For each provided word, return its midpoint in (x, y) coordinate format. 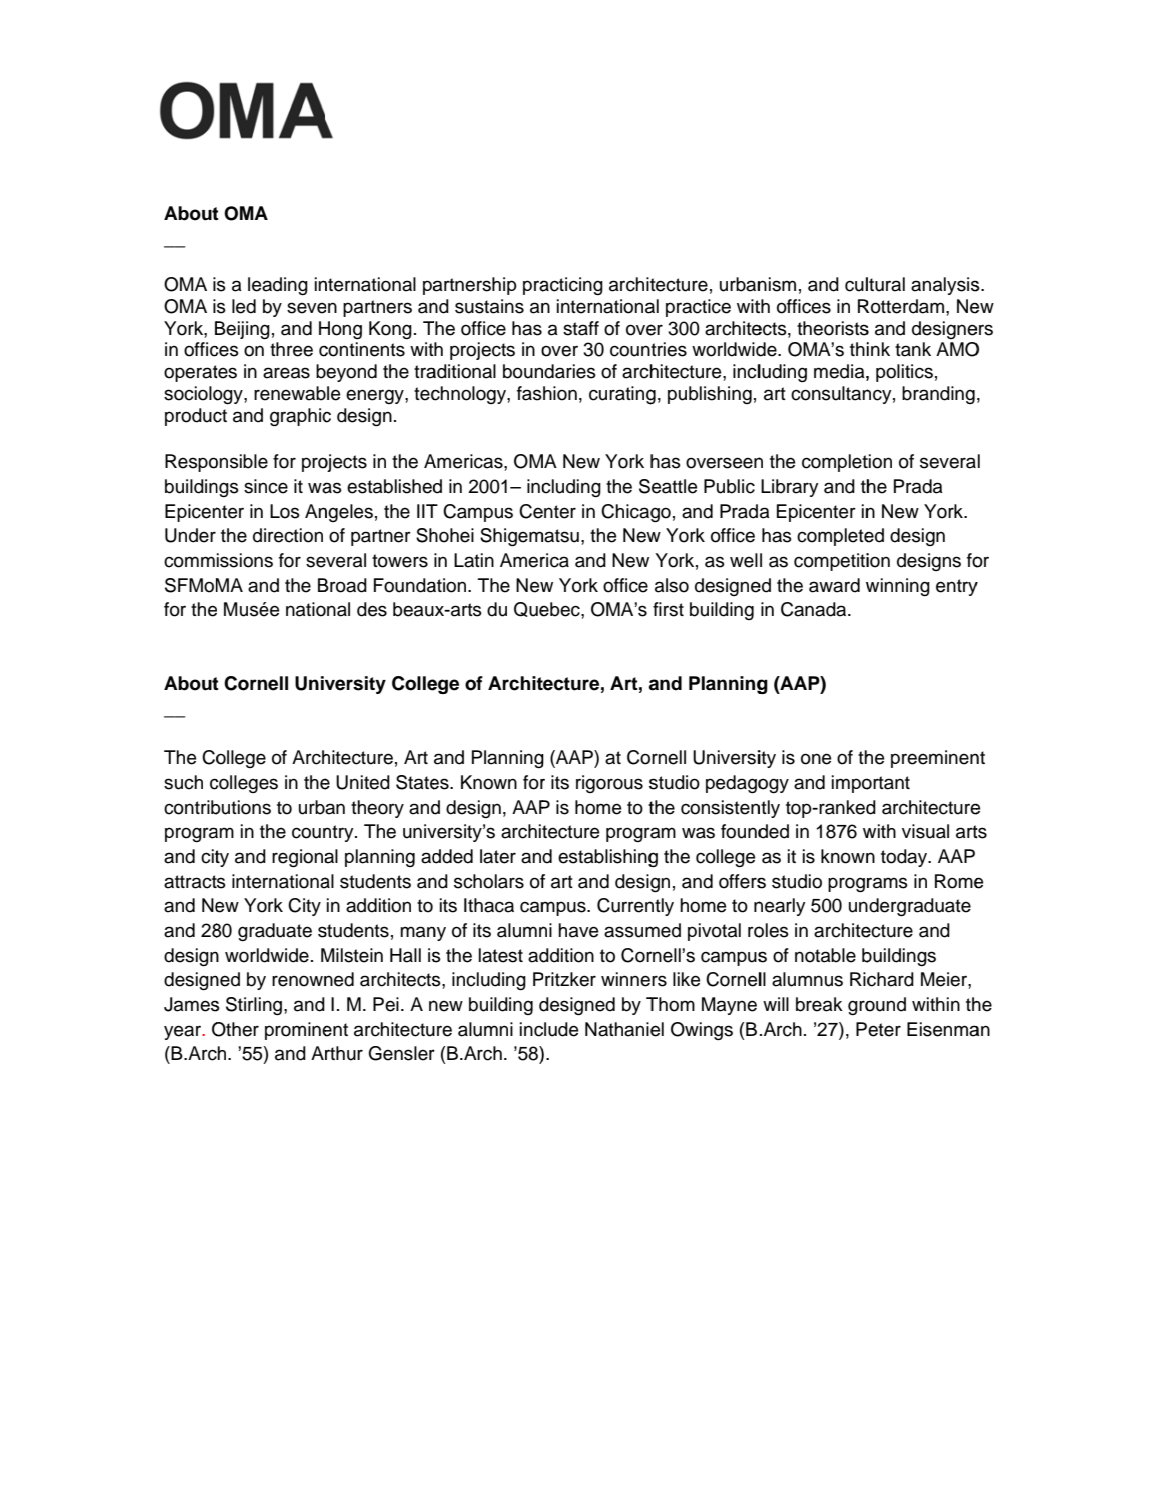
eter (884, 1030)
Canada (815, 609)
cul (857, 284)
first (668, 609)
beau (413, 609)
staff (581, 328)
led (244, 306)
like (686, 979)
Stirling (254, 1006)
